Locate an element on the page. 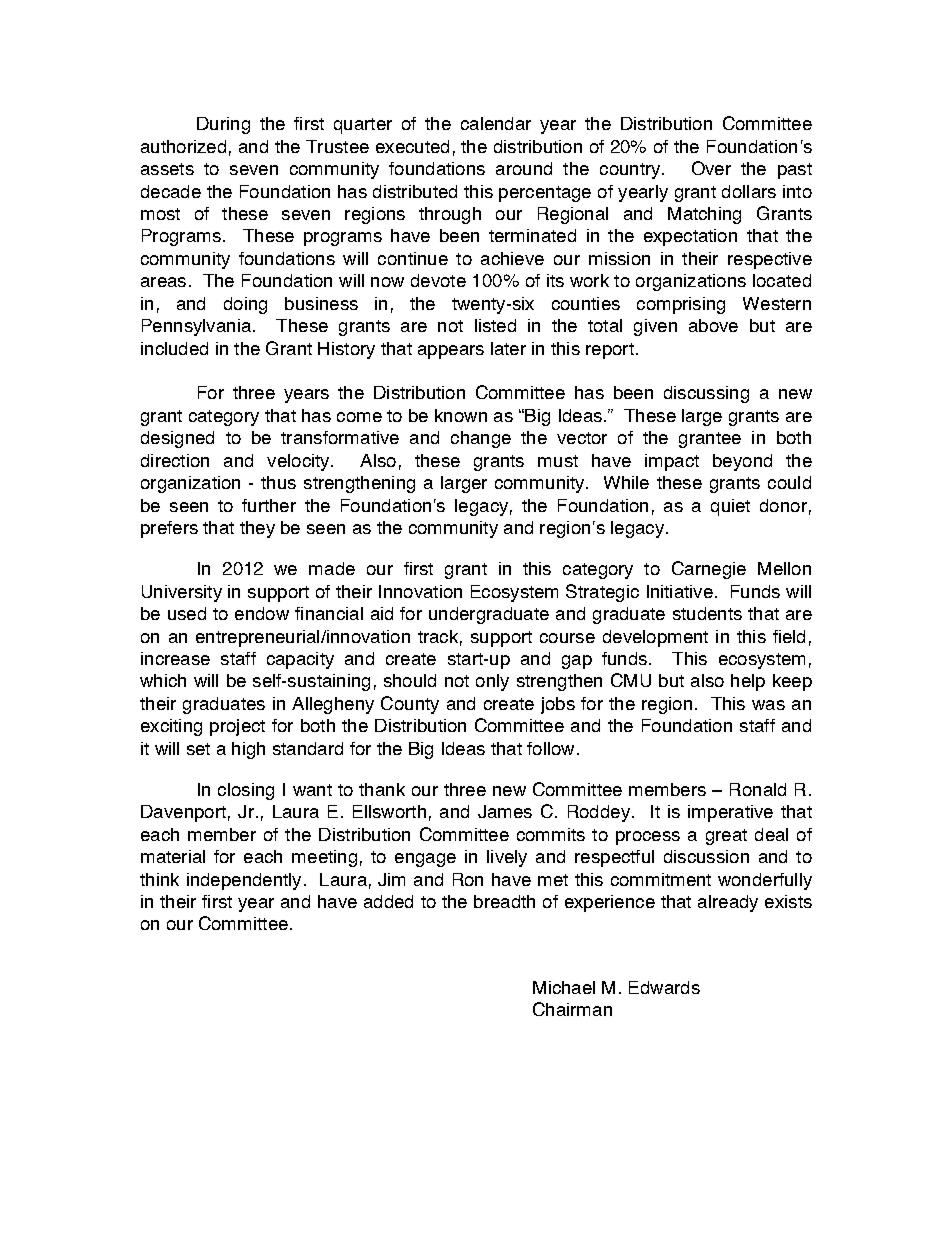 The image size is (952, 1233). Carnegie is located at coordinates (709, 570).
